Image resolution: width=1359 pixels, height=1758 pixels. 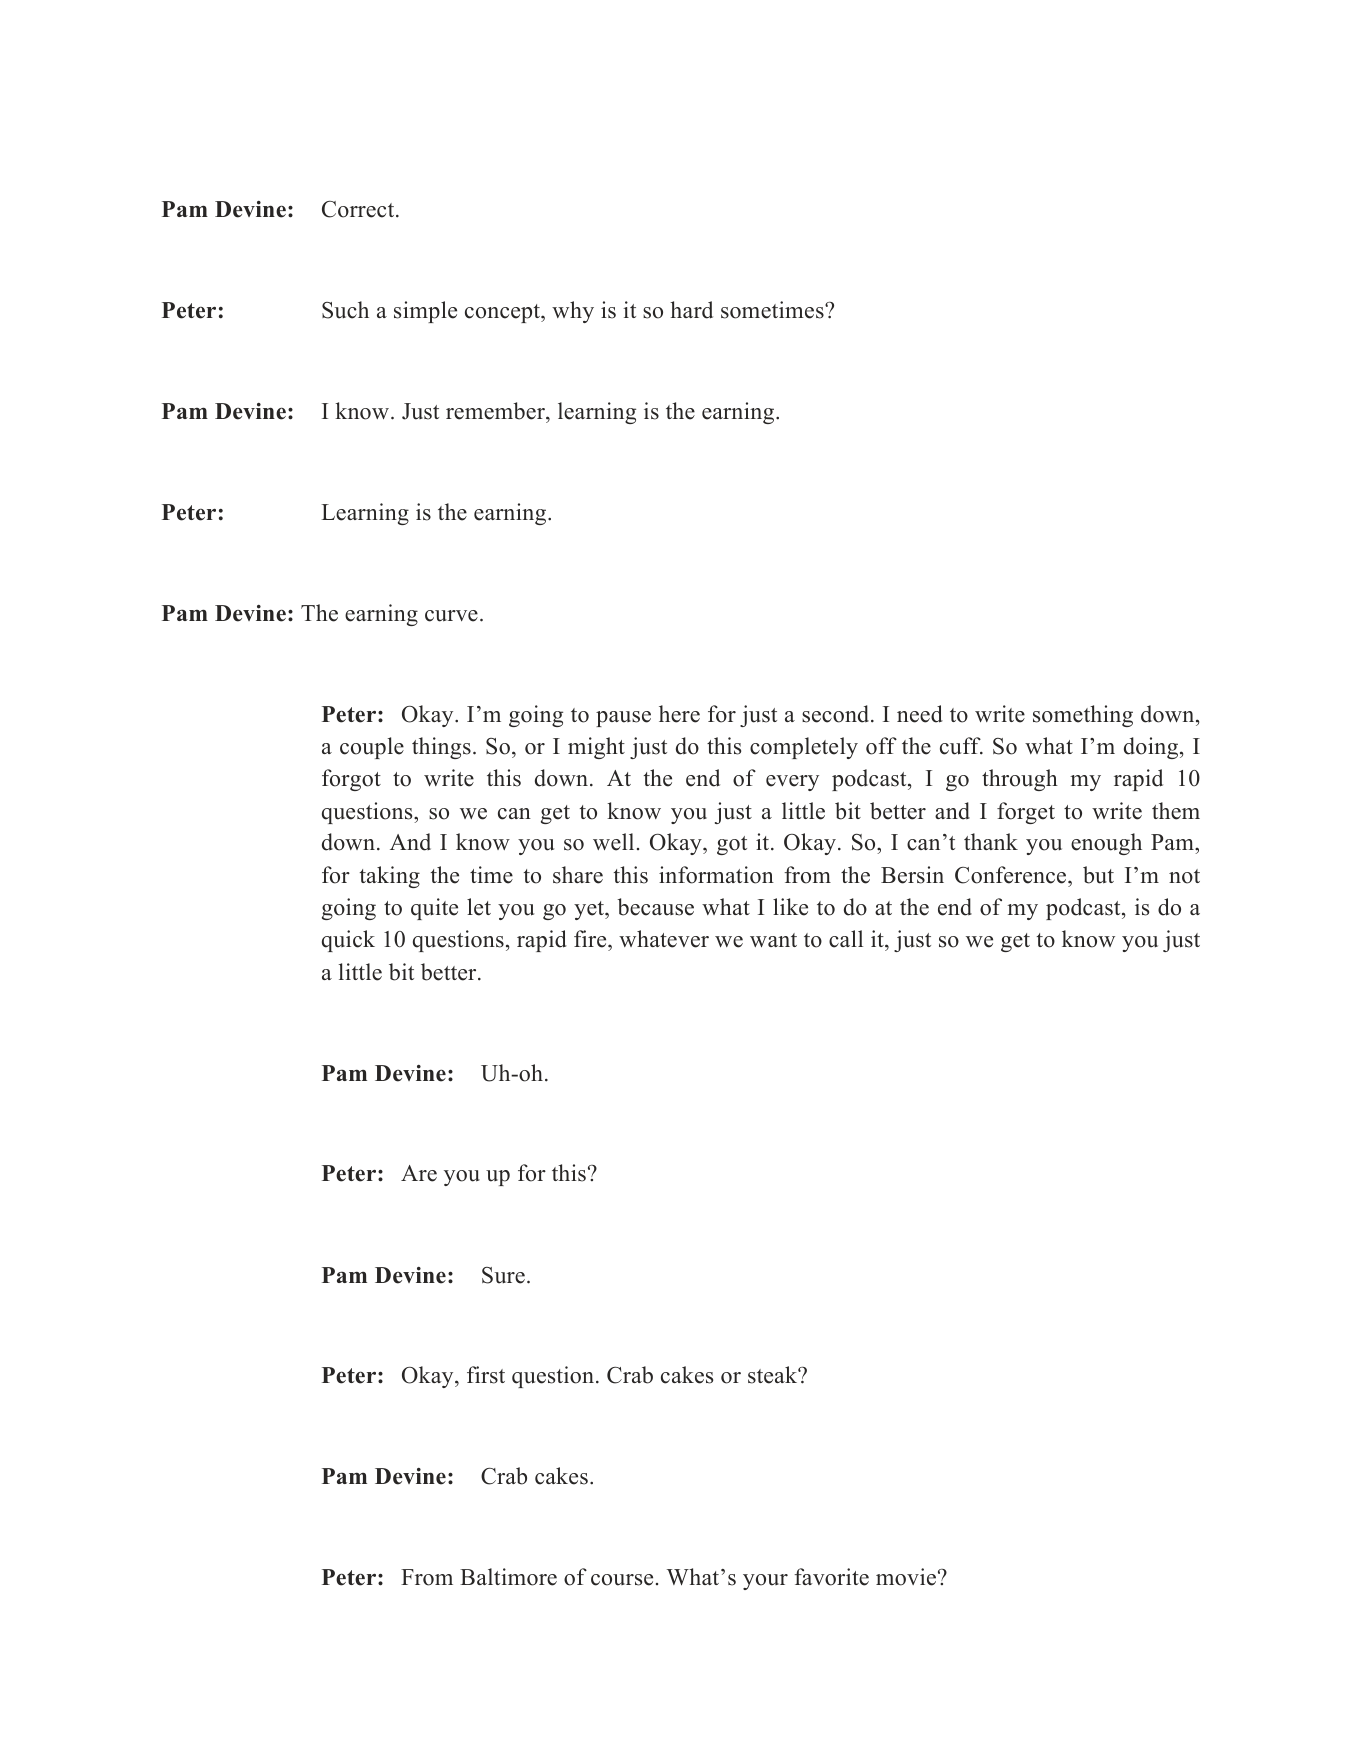 I want to click on like, so click(x=790, y=907).
